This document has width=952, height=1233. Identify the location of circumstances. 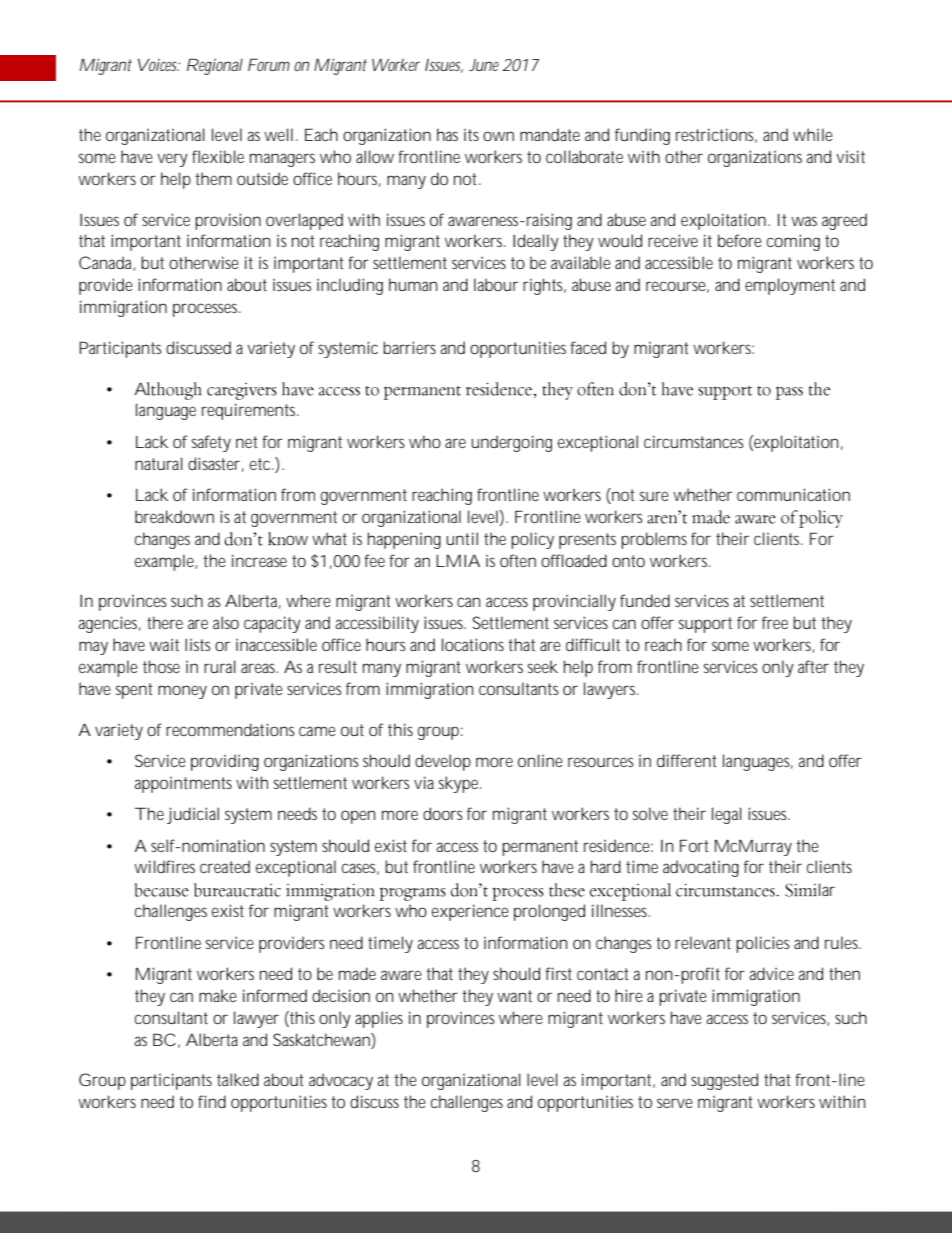
(693, 441).
